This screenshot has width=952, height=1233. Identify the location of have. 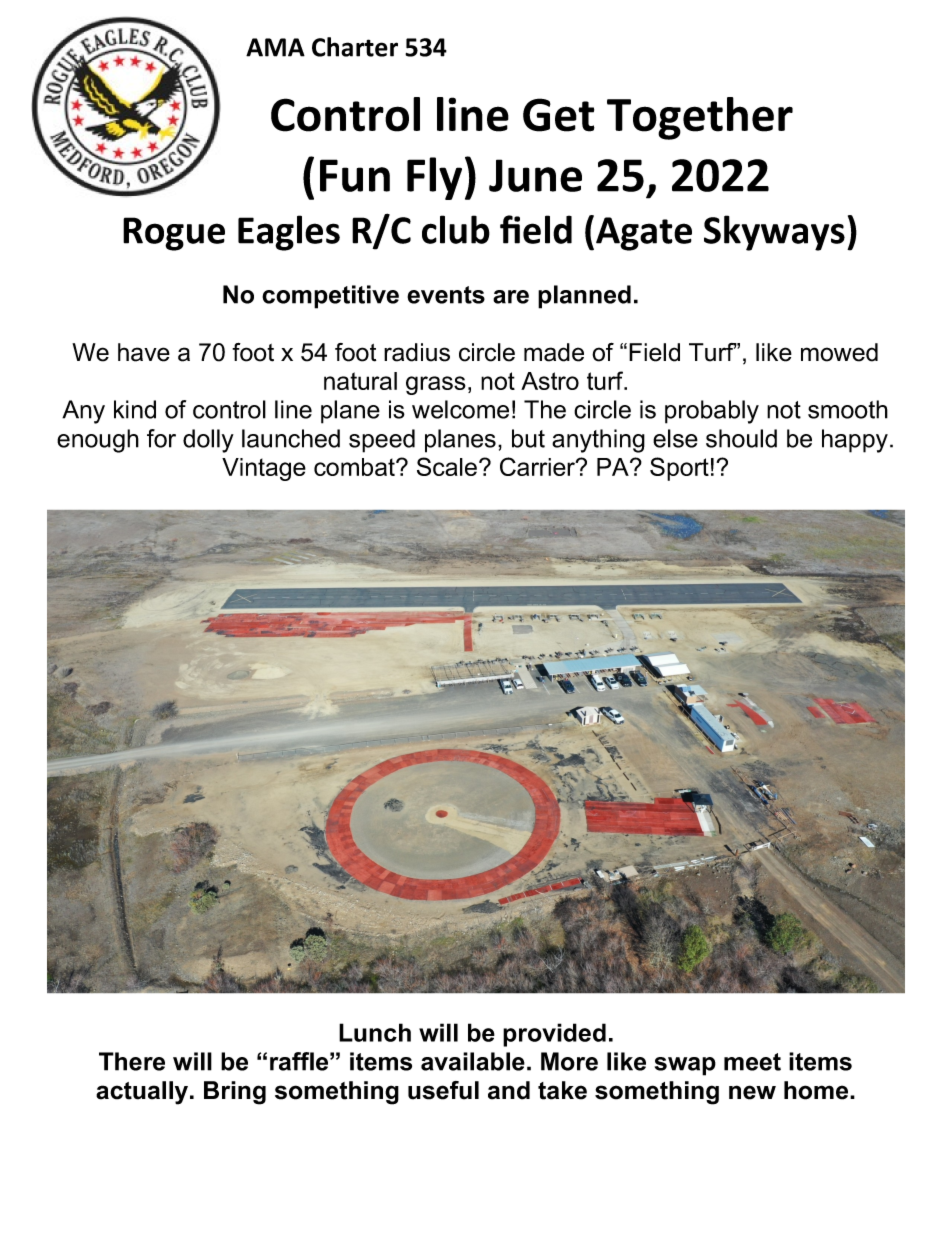
(144, 352).
